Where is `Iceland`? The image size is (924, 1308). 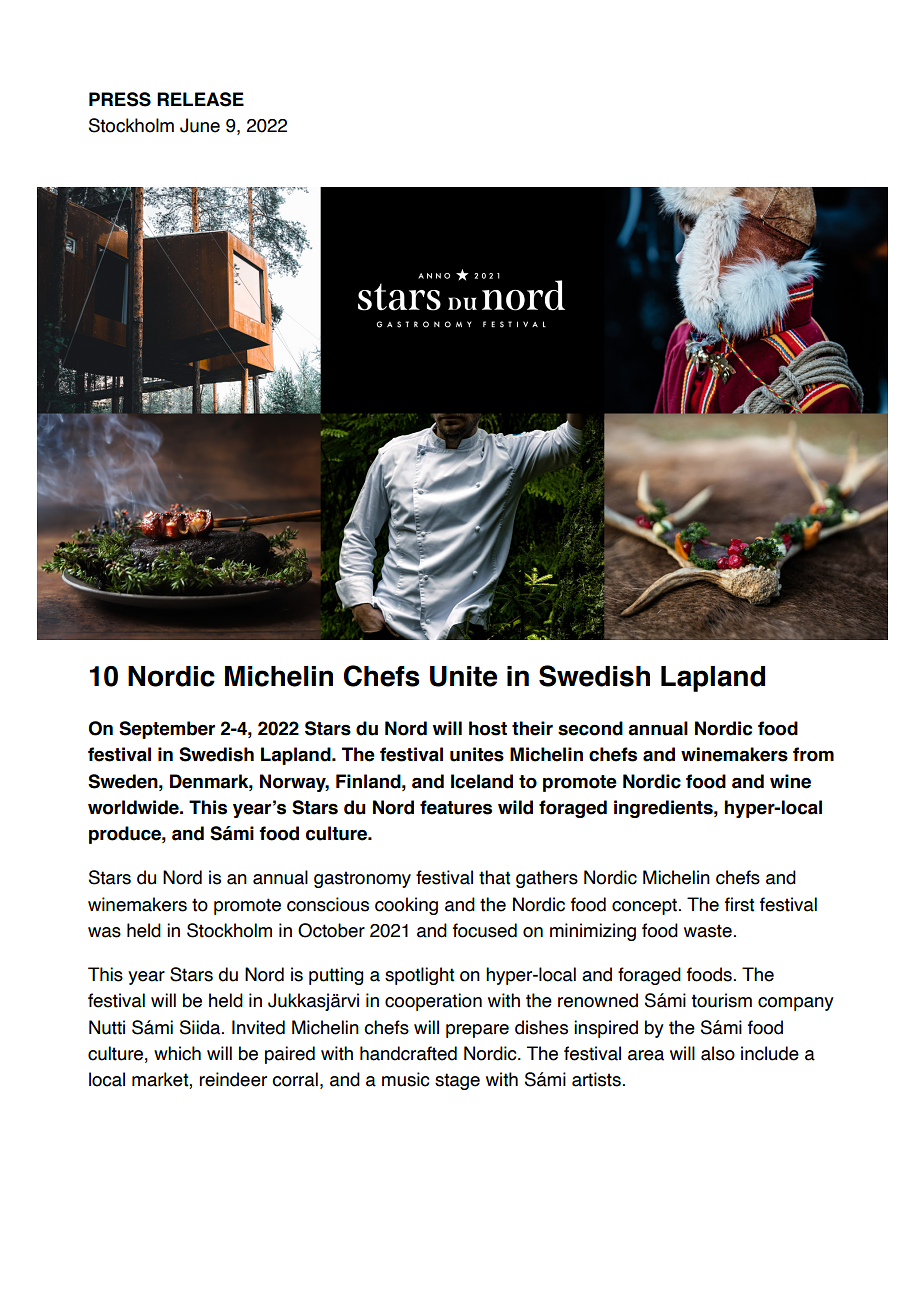 Iceland is located at coordinates (482, 781).
